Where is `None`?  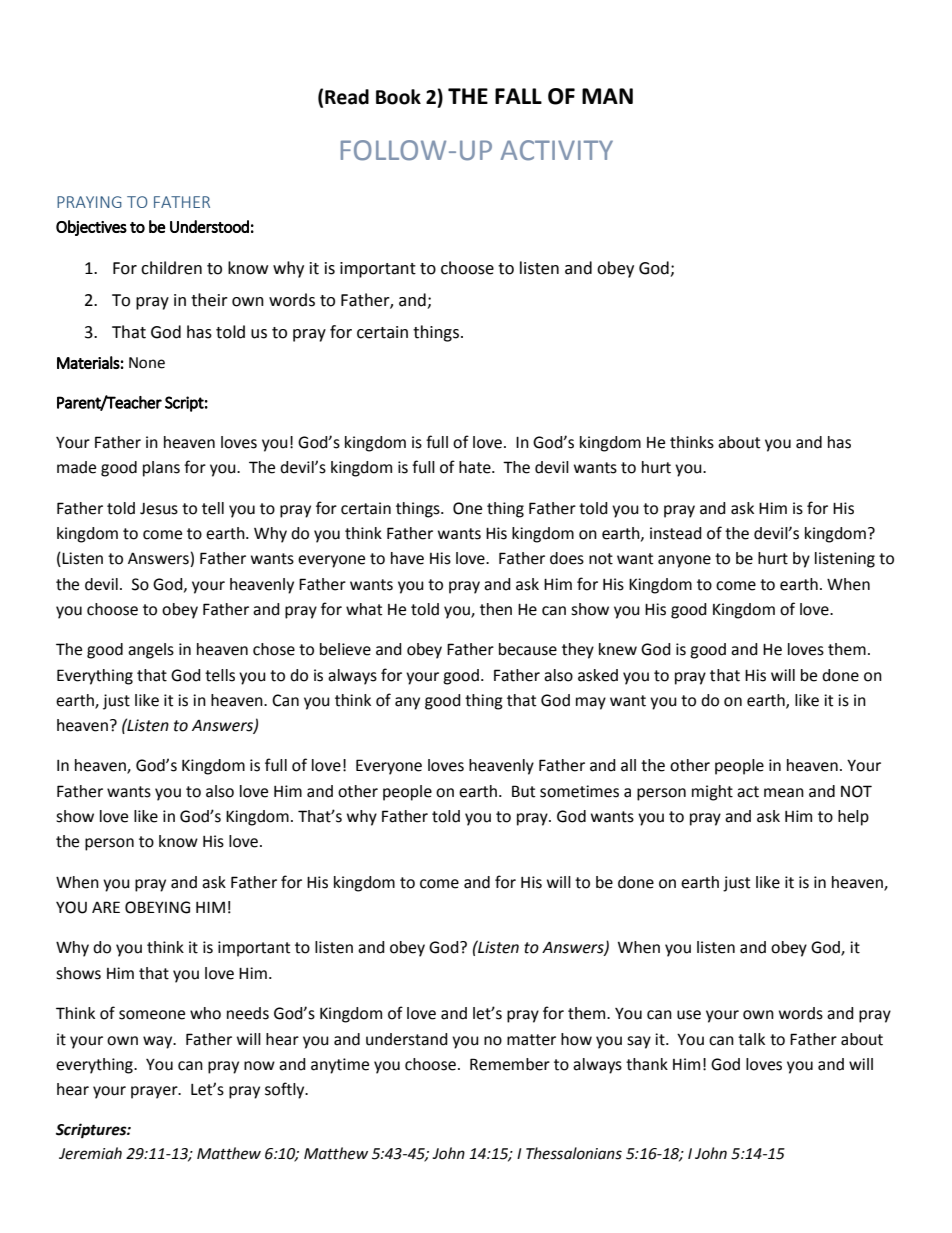
None is located at coordinates (147, 363).
